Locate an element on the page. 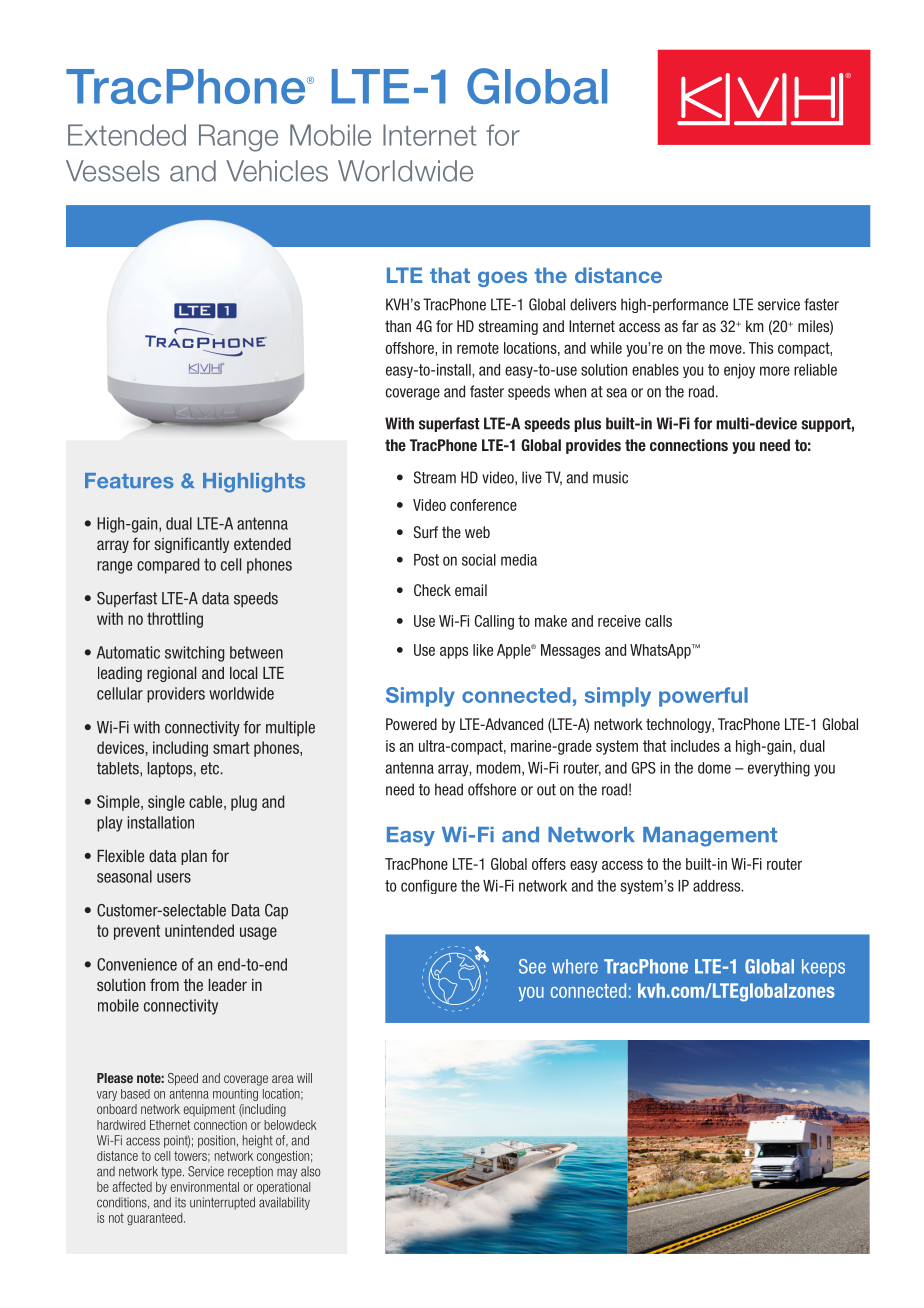 The width and height of the document is (924, 1308). Vessels is located at coordinates (113, 171).
